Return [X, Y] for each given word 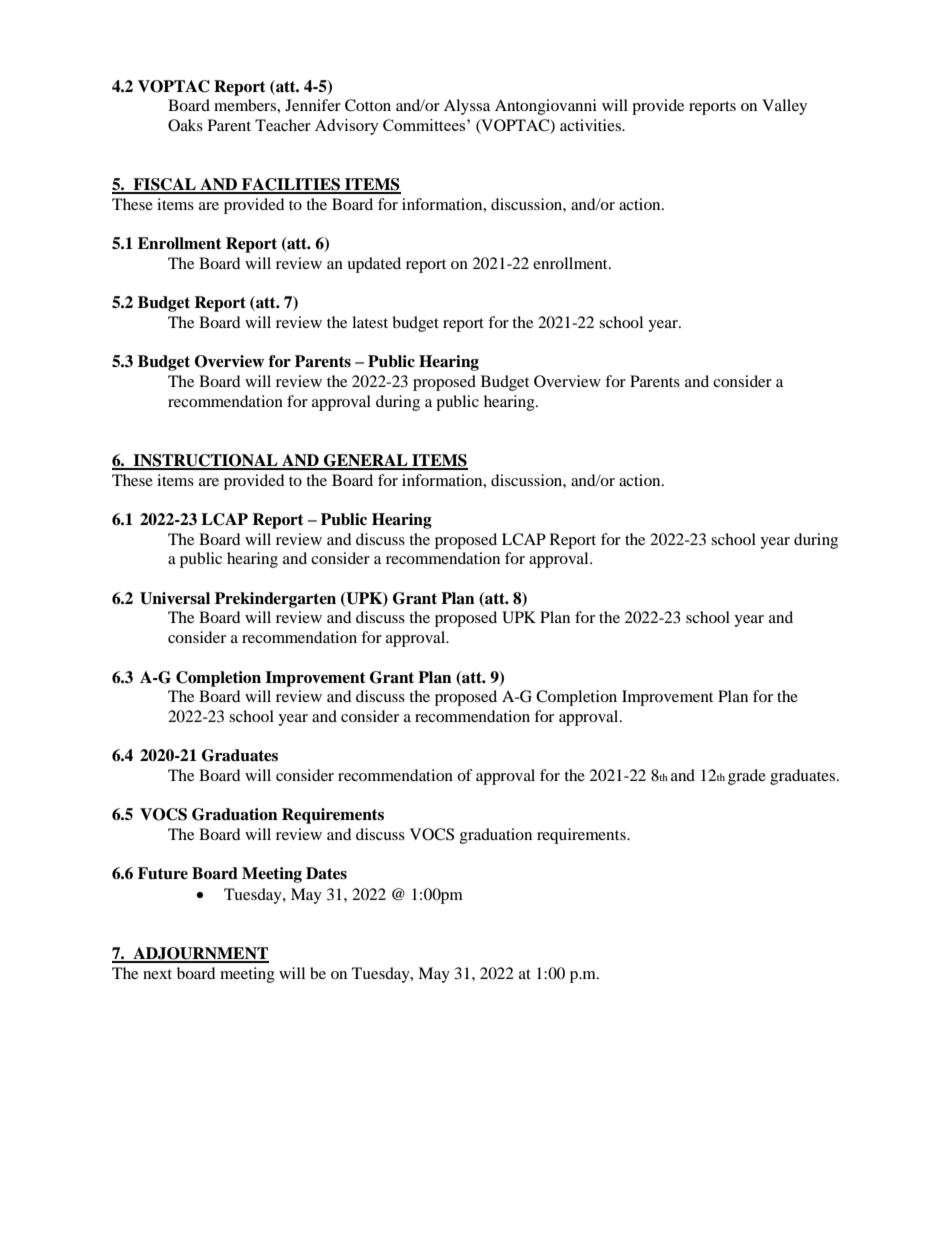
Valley [784, 107]
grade [747, 777]
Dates [326, 873]
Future [163, 873]
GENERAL [366, 461]
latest [370, 322]
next [157, 974]
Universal [175, 598]
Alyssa [467, 107]
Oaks [185, 125]
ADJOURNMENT [200, 954]
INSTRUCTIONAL [205, 461]
